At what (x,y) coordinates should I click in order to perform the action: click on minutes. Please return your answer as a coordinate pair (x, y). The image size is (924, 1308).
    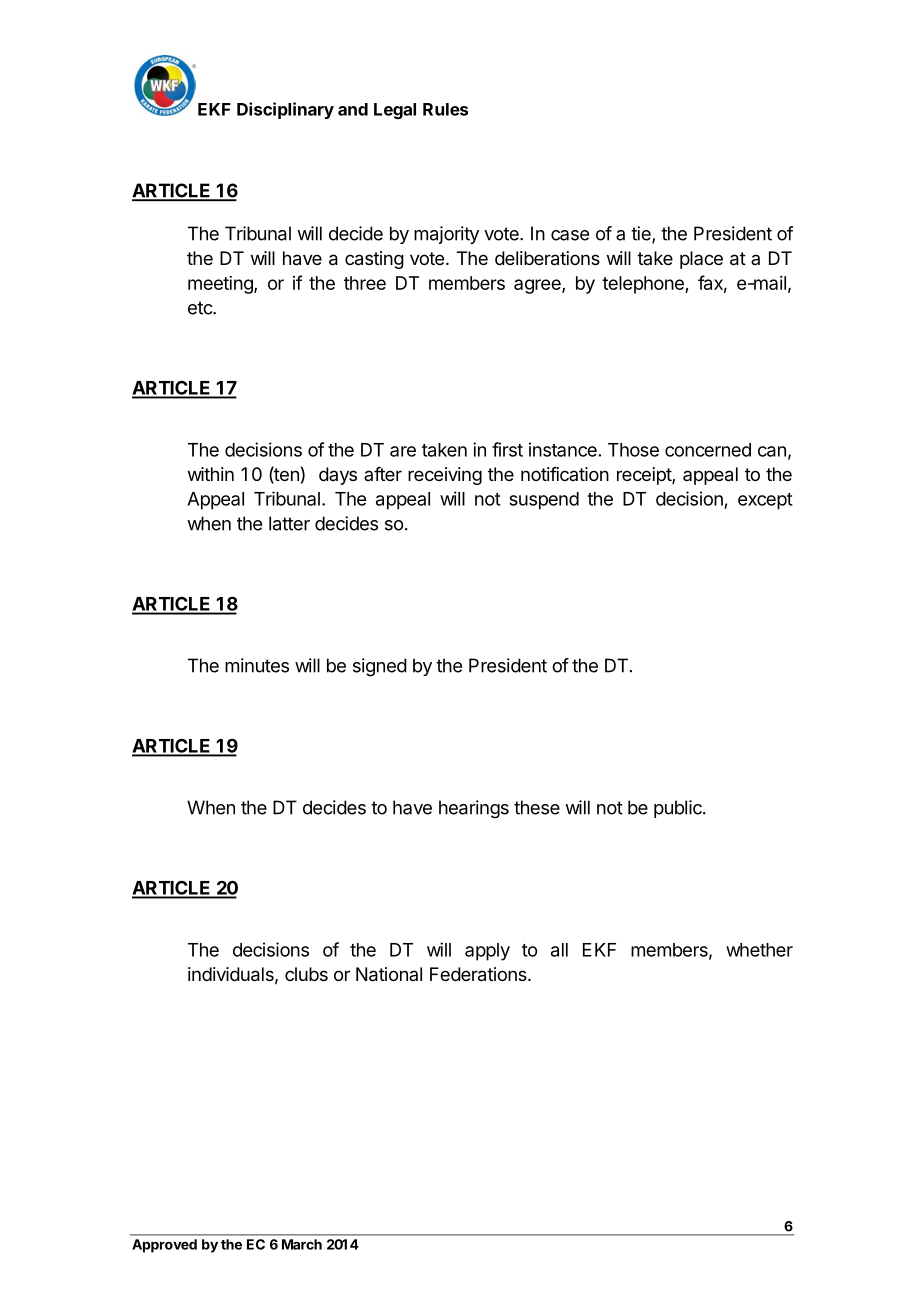
    Looking at the image, I should click on (257, 665).
